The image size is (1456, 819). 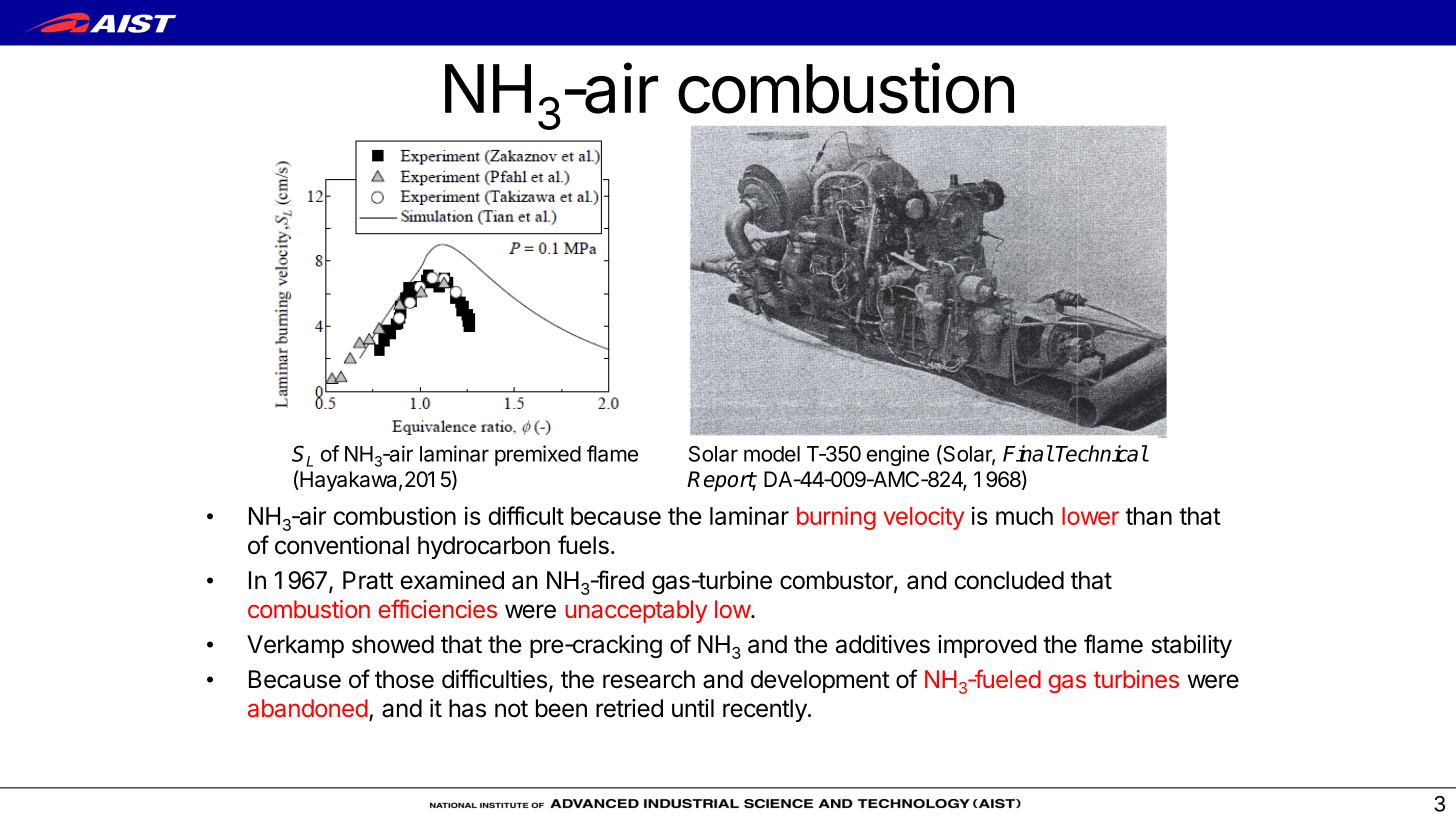 I want to click on additives, so click(x=883, y=644).
